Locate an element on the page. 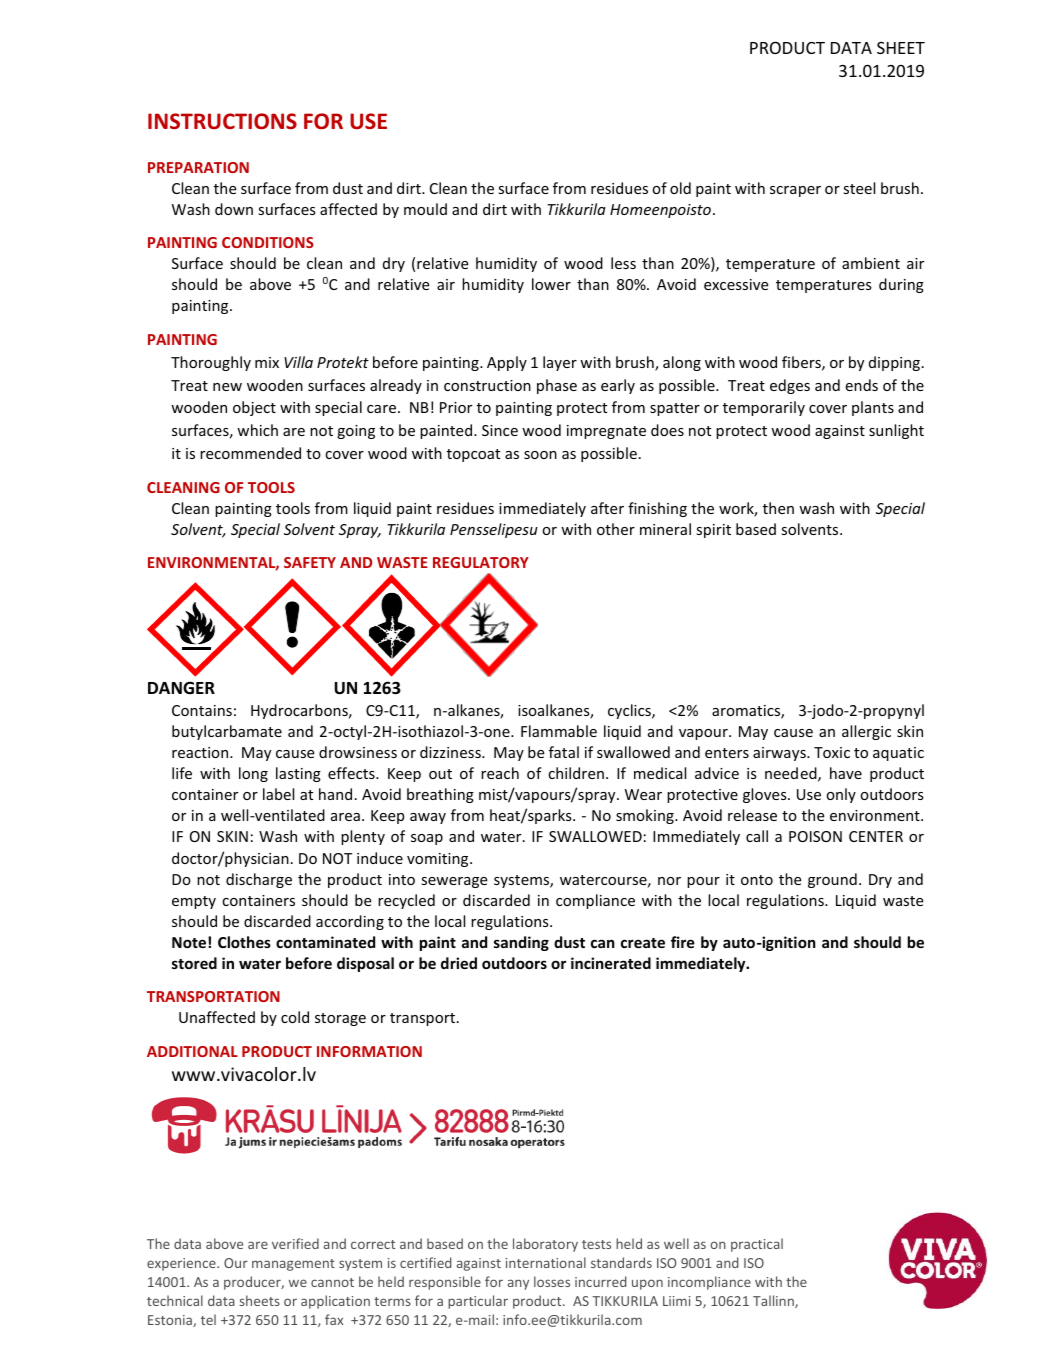  management is located at coordinates (293, 1265).
